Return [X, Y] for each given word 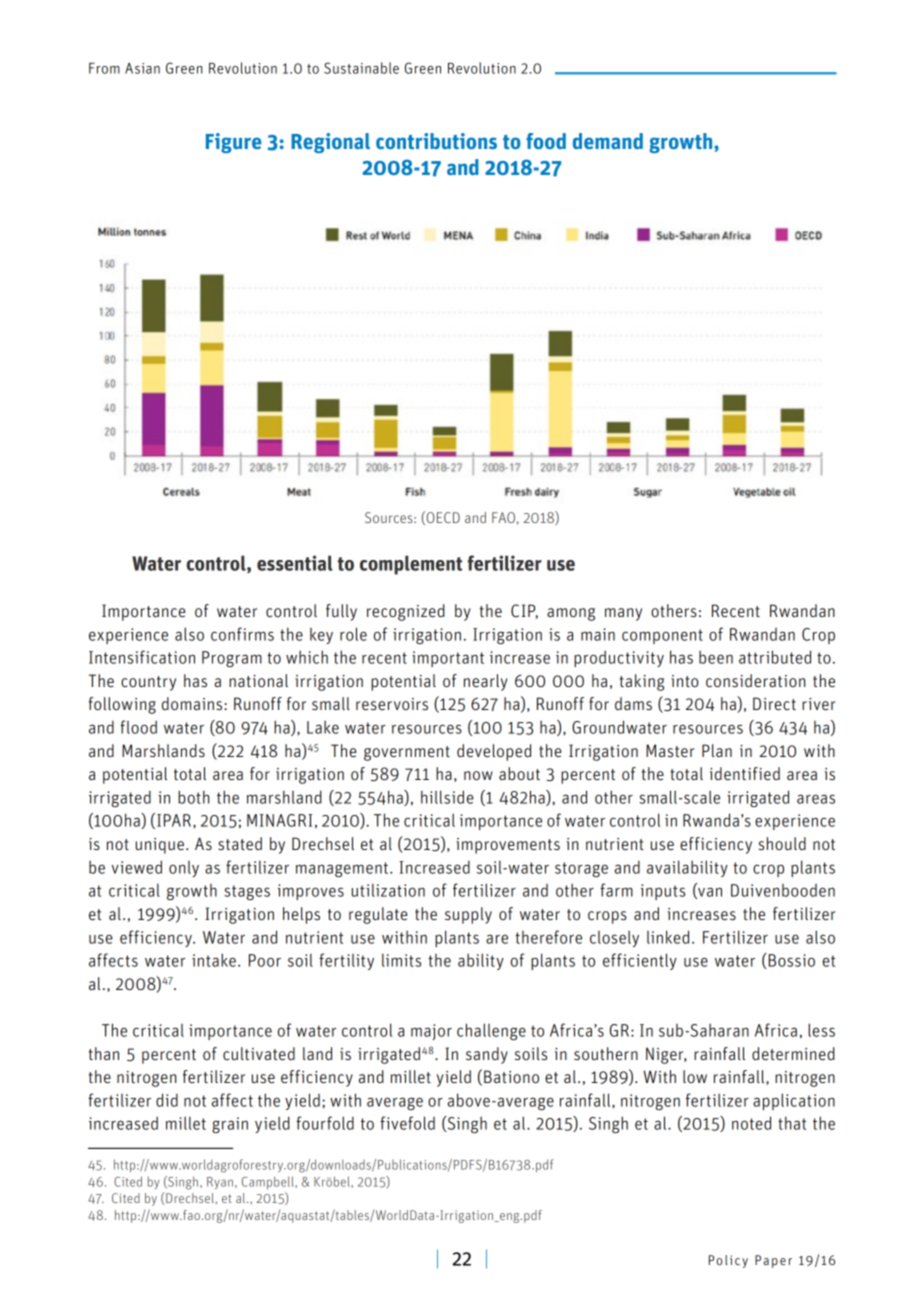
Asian [142, 68]
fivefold [407, 1123]
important [448, 659]
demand [608, 141]
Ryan [220, 1183]
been [716, 657]
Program [232, 659]
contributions [436, 141]
